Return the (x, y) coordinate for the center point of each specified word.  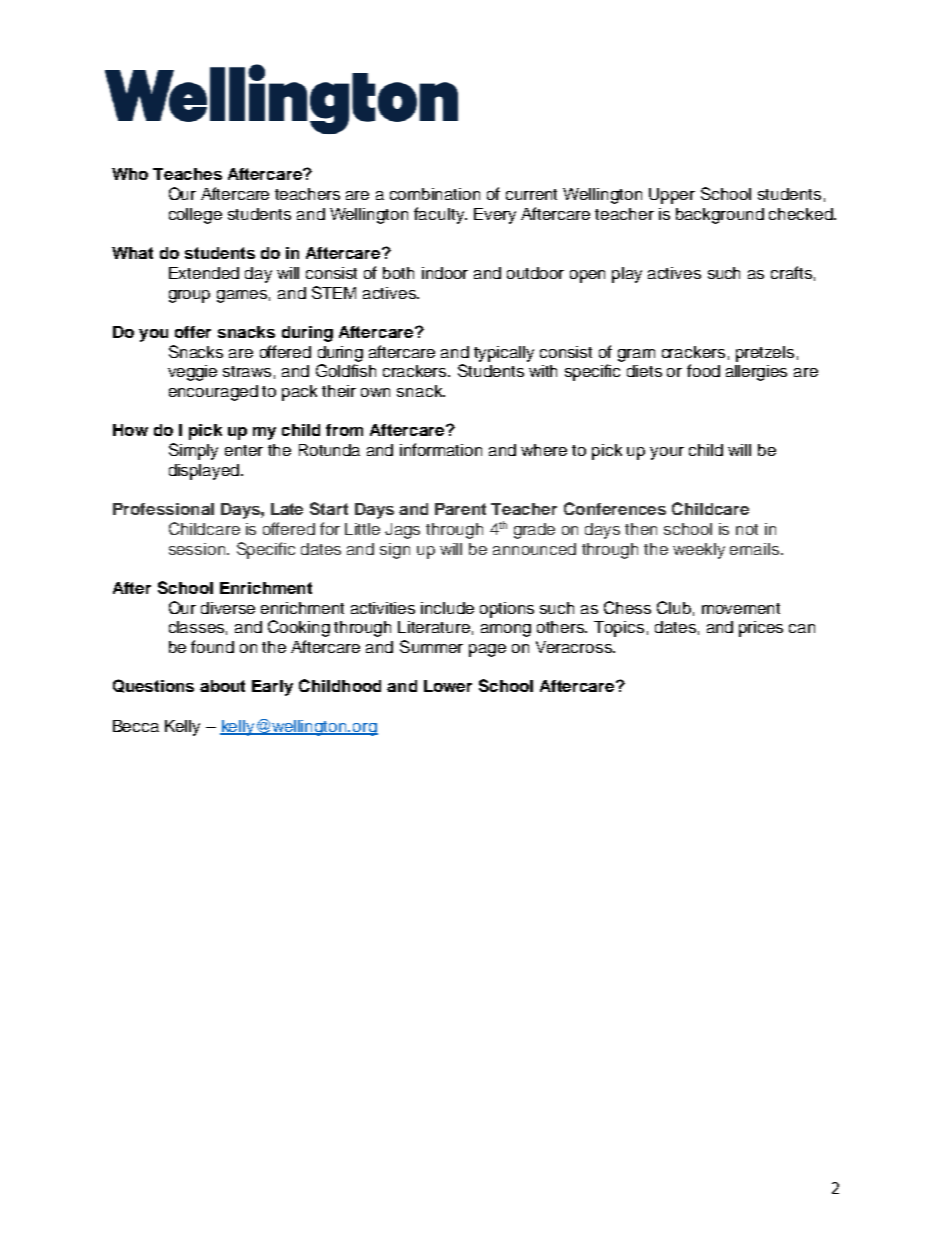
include (447, 608)
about (222, 686)
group (189, 296)
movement (741, 608)
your (667, 453)
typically (504, 354)
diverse (228, 608)
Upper (672, 196)
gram (636, 355)
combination (435, 194)
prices (761, 629)
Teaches (187, 174)
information (441, 449)
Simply (193, 451)
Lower (448, 686)
